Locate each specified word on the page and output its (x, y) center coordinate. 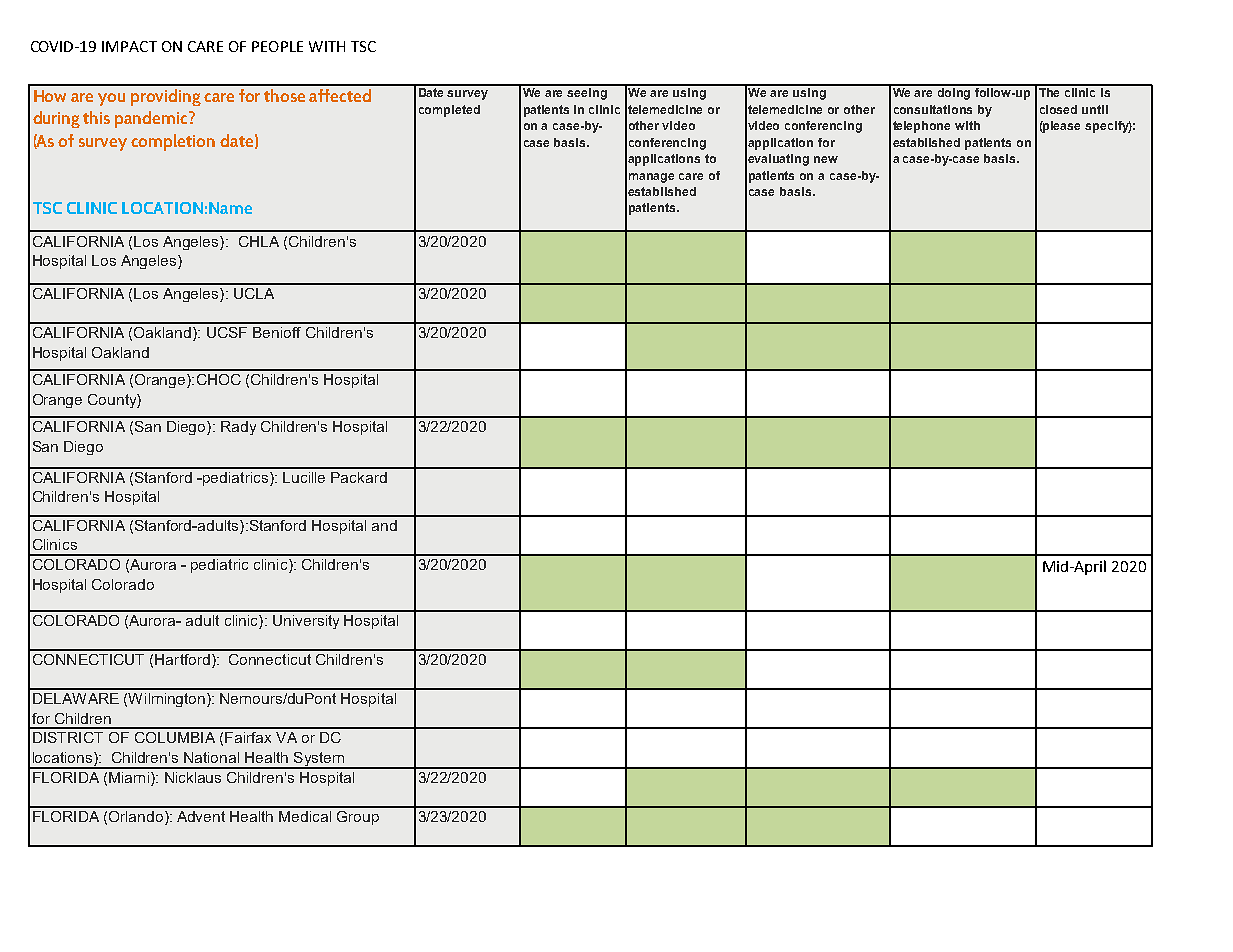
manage (651, 178)
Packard (359, 477)
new (826, 159)
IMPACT (129, 46)
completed (449, 111)
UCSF (227, 332)
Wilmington (168, 700)
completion (173, 142)
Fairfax (248, 737)
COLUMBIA (175, 737)
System (319, 760)
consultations (933, 109)
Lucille (304, 477)
